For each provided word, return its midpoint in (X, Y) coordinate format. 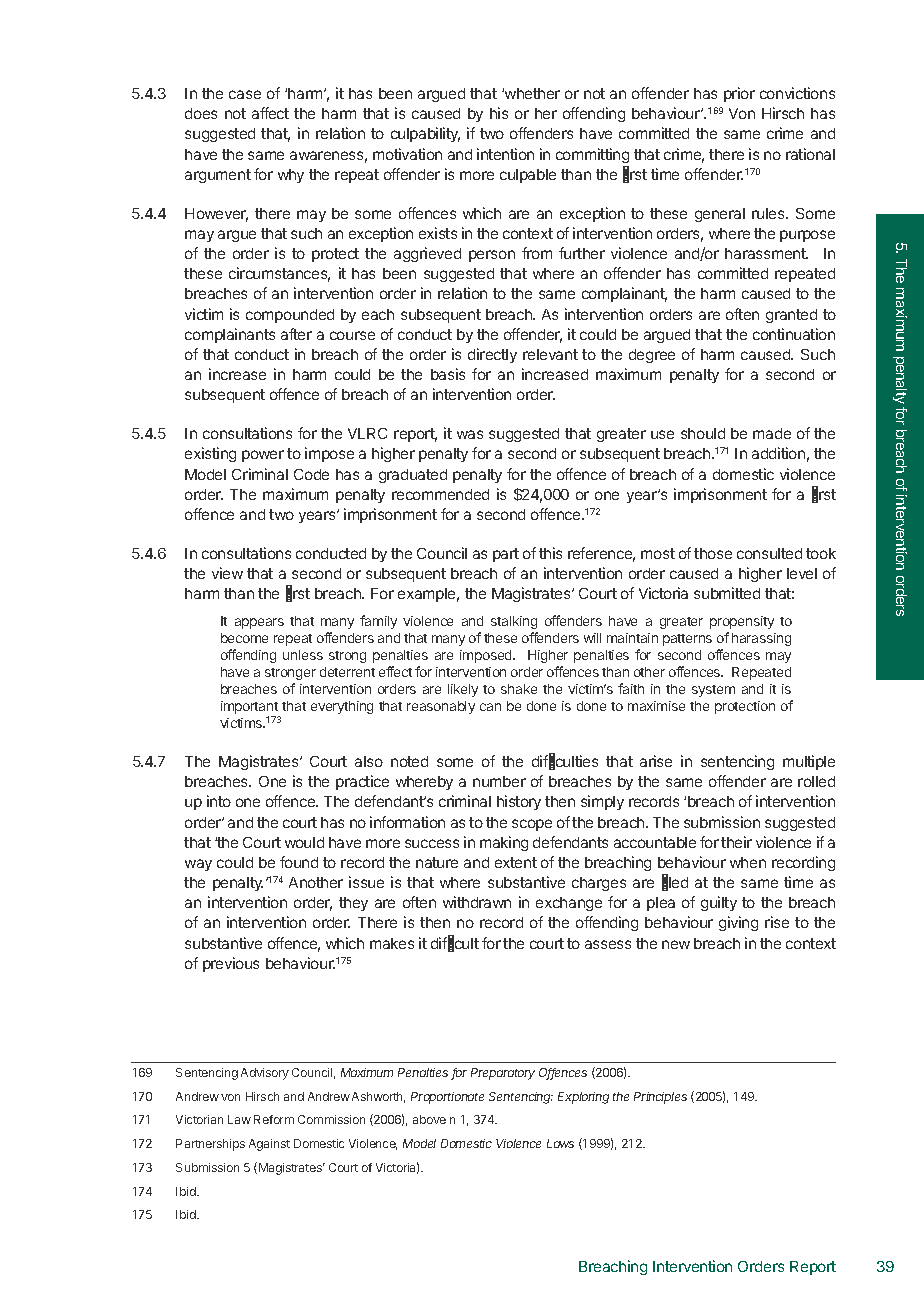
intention (505, 154)
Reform (274, 1119)
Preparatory (503, 1074)
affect (270, 113)
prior (739, 94)
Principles (660, 1098)
